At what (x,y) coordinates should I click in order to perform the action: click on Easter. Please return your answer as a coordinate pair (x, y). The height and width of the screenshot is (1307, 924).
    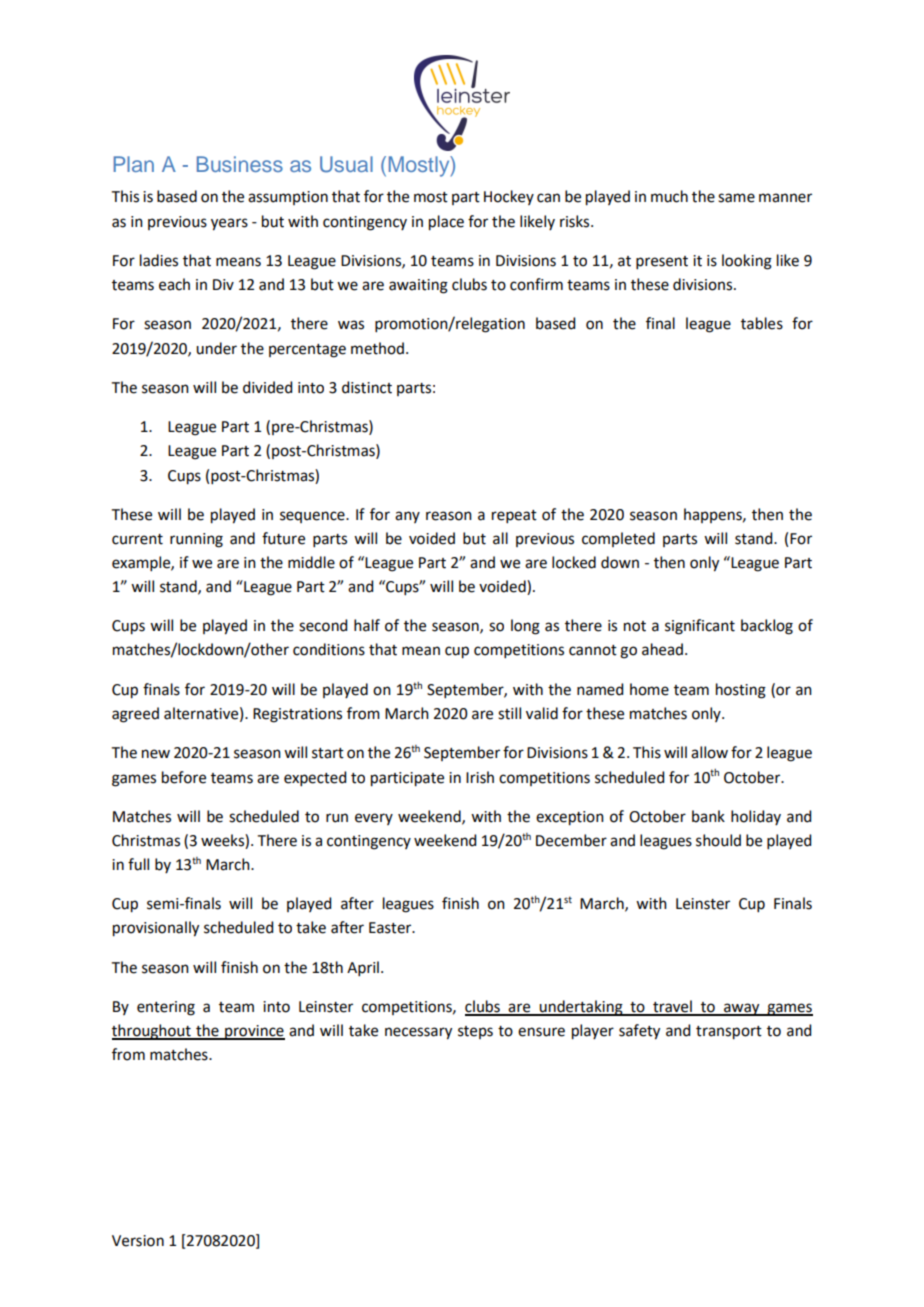
    Looking at the image, I should click on (391, 928).
